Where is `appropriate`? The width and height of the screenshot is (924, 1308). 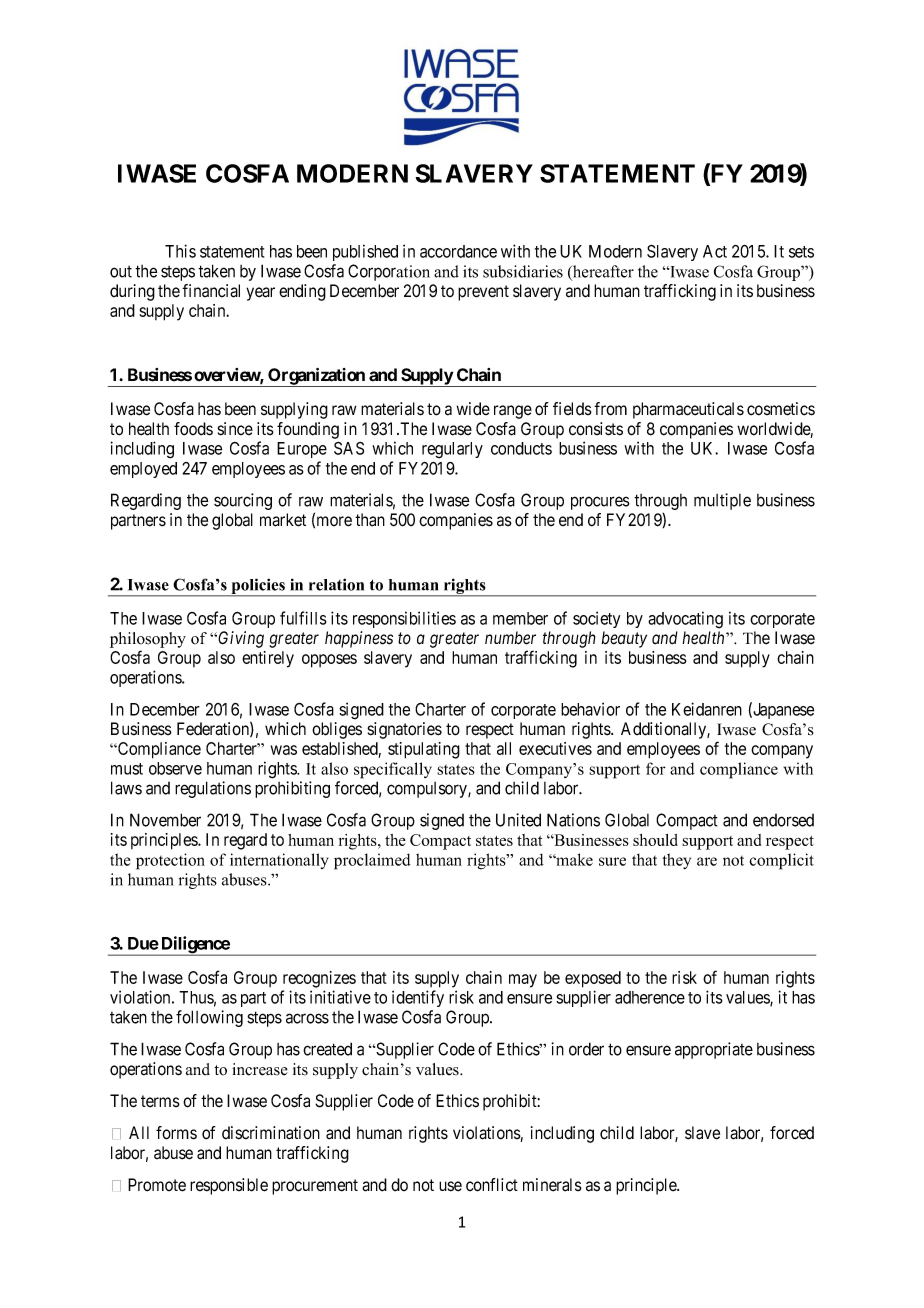
appropriate is located at coordinates (714, 1050).
